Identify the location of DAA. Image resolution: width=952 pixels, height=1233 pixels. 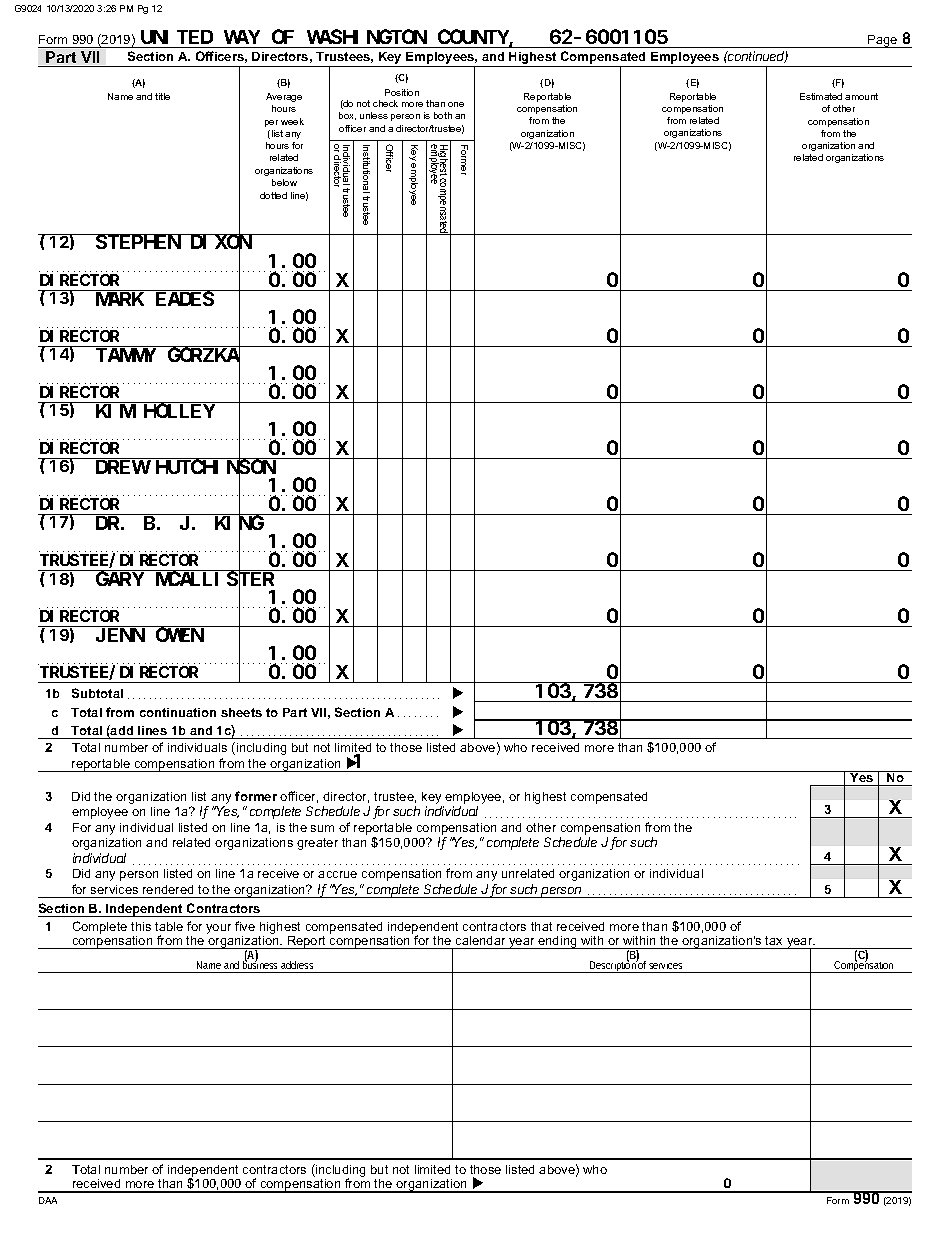
(48, 1200).
